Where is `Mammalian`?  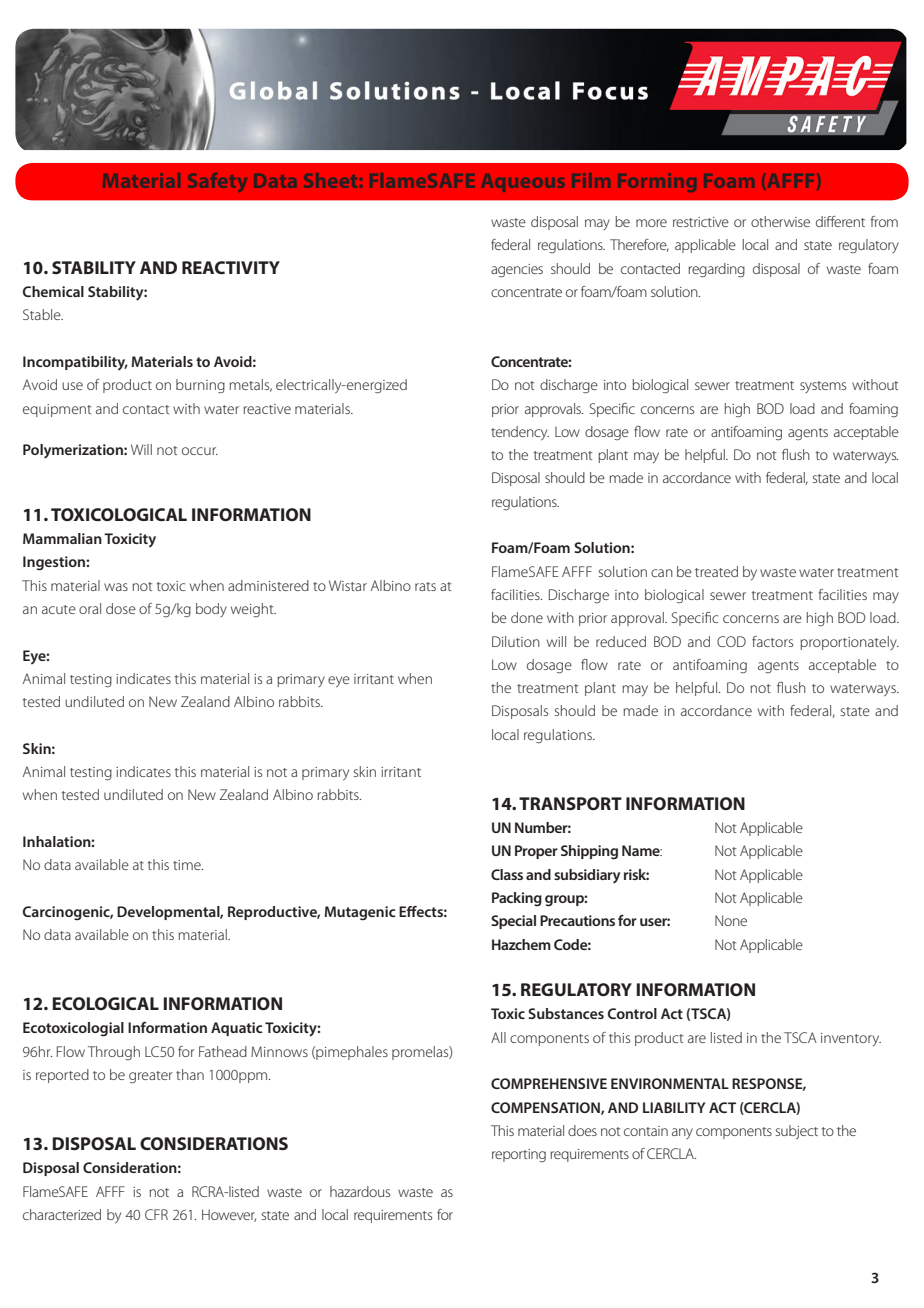 Mammalian is located at coordinates (62, 538).
